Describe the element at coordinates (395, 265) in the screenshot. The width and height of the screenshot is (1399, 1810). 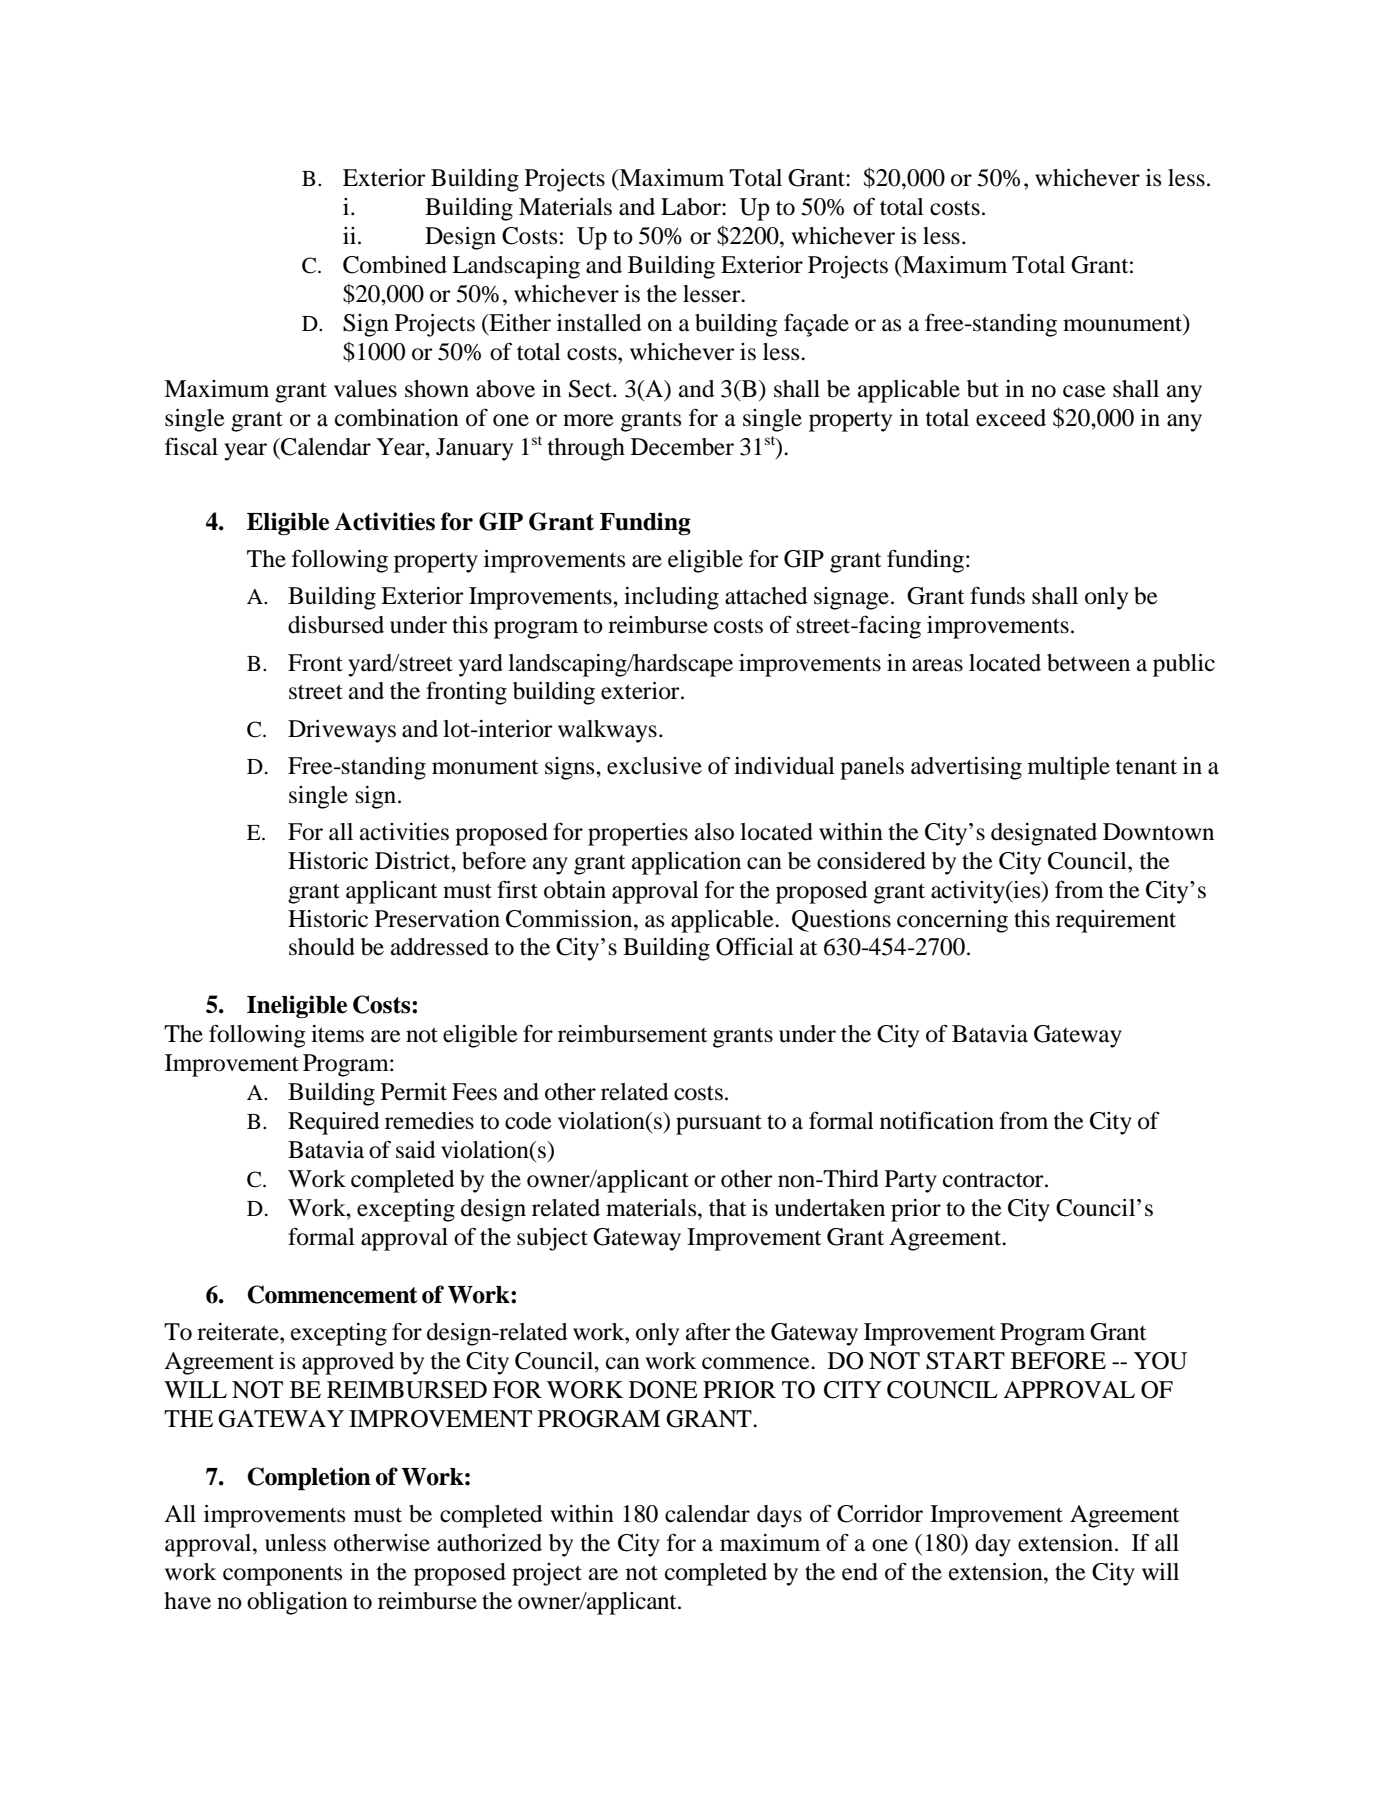
I see `Combined` at that location.
